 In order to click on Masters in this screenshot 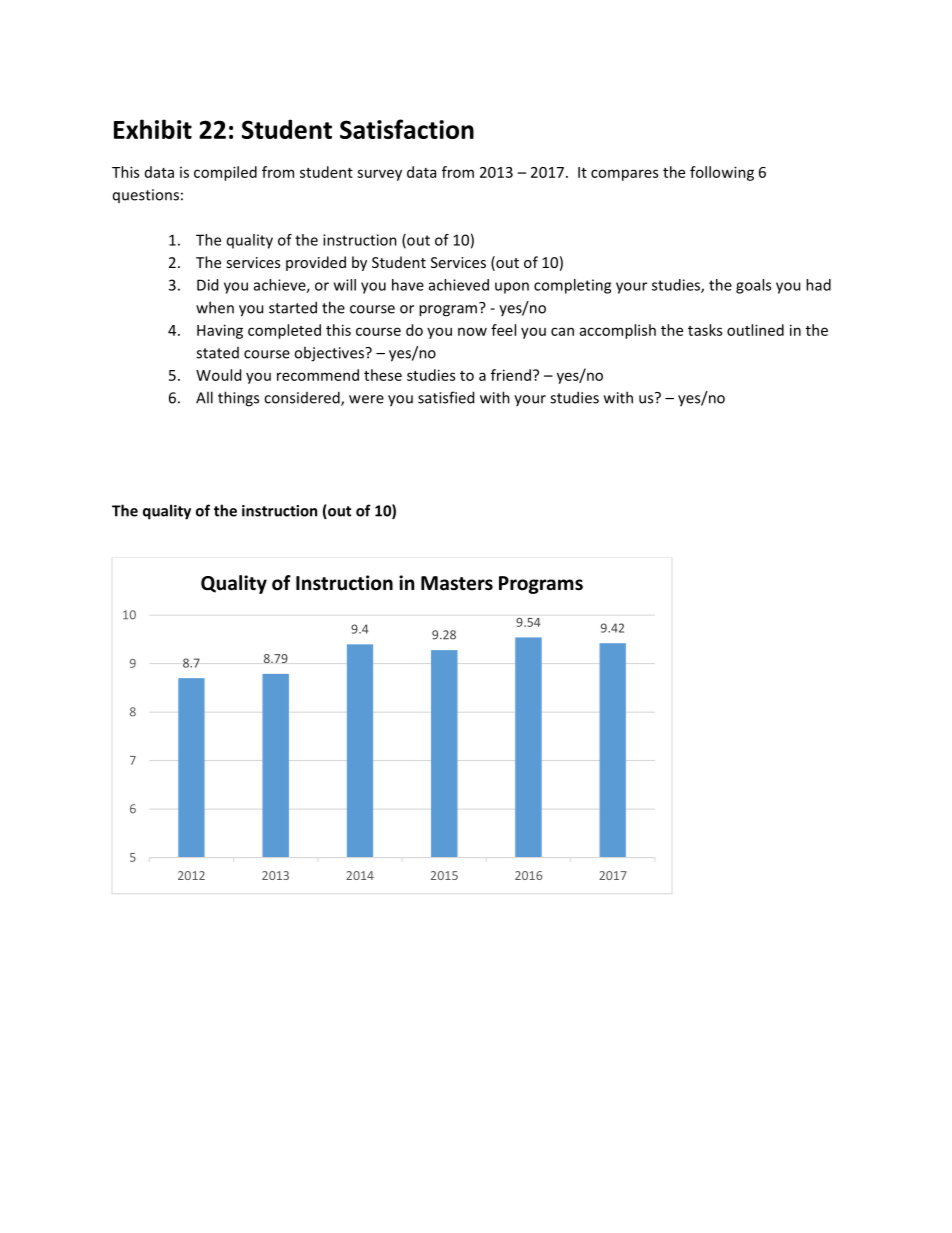, I will do `click(457, 583)`.
